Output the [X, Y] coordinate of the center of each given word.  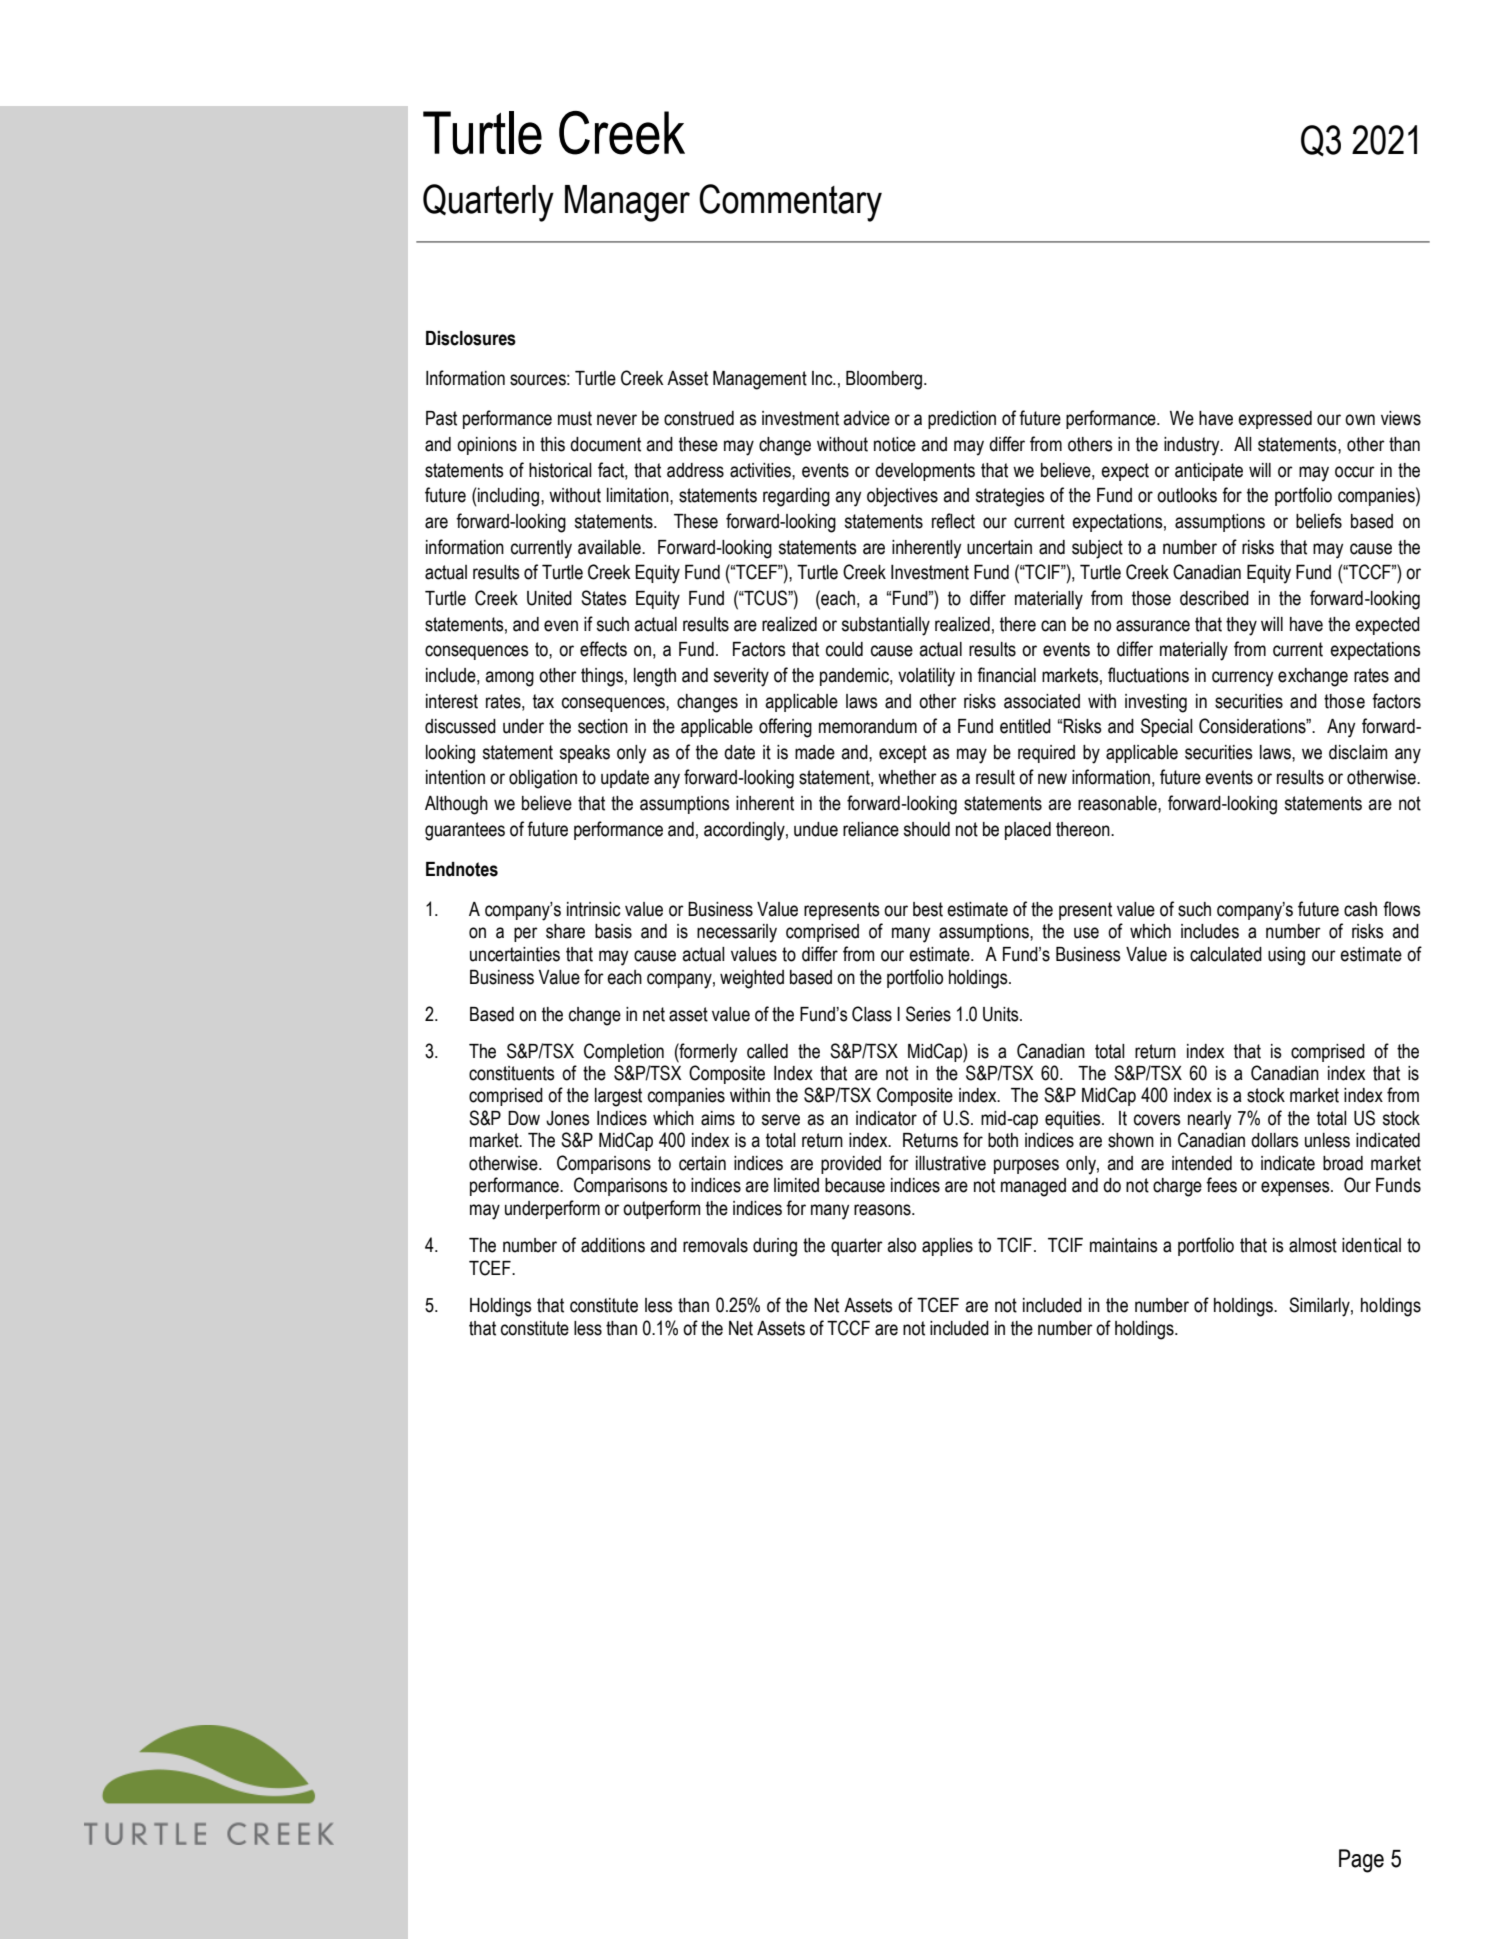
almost [1313, 1245]
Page [1361, 1861]
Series [928, 1014]
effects [603, 649]
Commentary [790, 203]
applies [947, 1247]
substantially [886, 626]
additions [613, 1245]
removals [715, 1245]
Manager [627, 203]
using [1286, 956]
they [1241, 626]
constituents [512, 1073]
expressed [1275, 420]
